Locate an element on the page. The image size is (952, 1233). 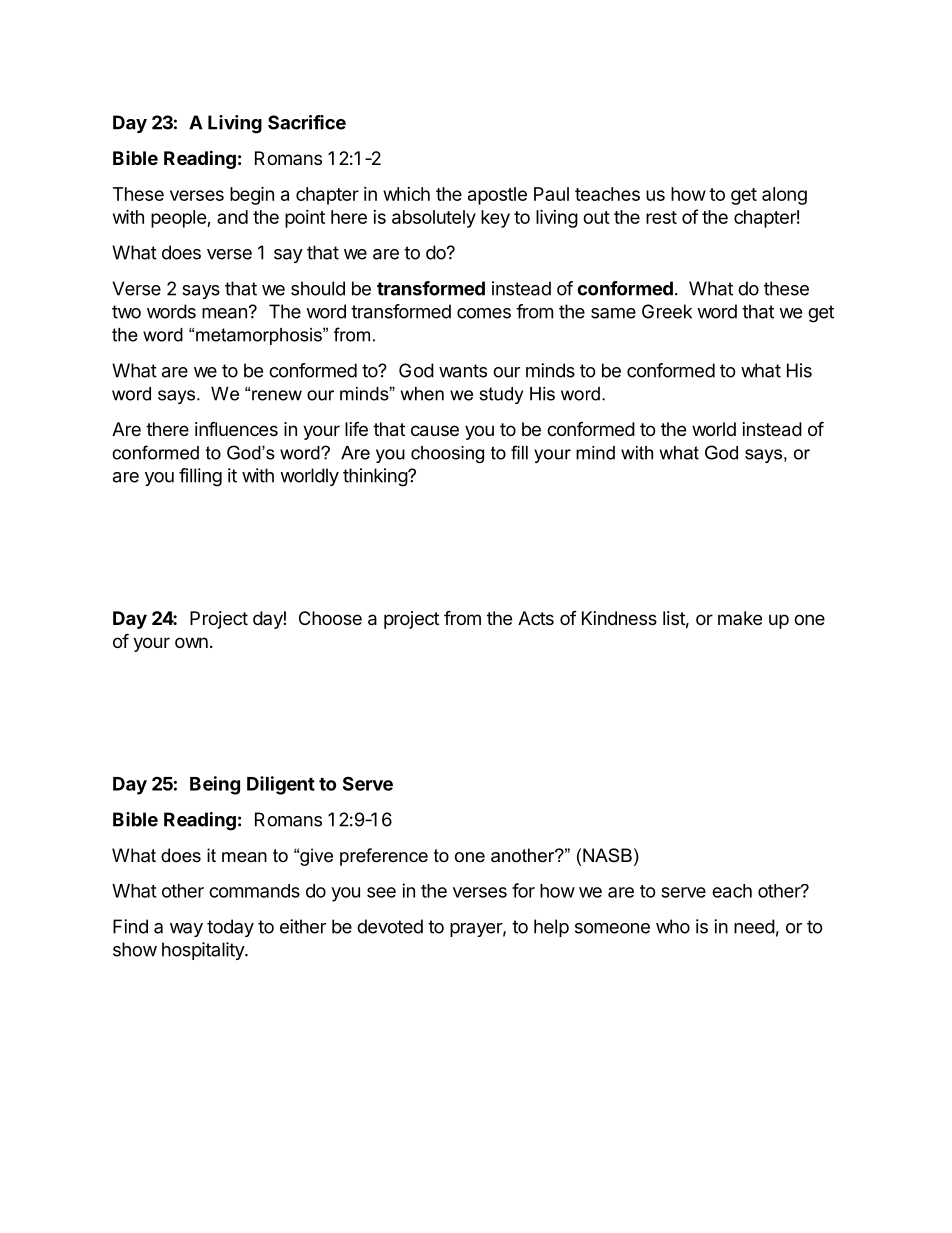
devoted is located at coordinates (390, 926).
